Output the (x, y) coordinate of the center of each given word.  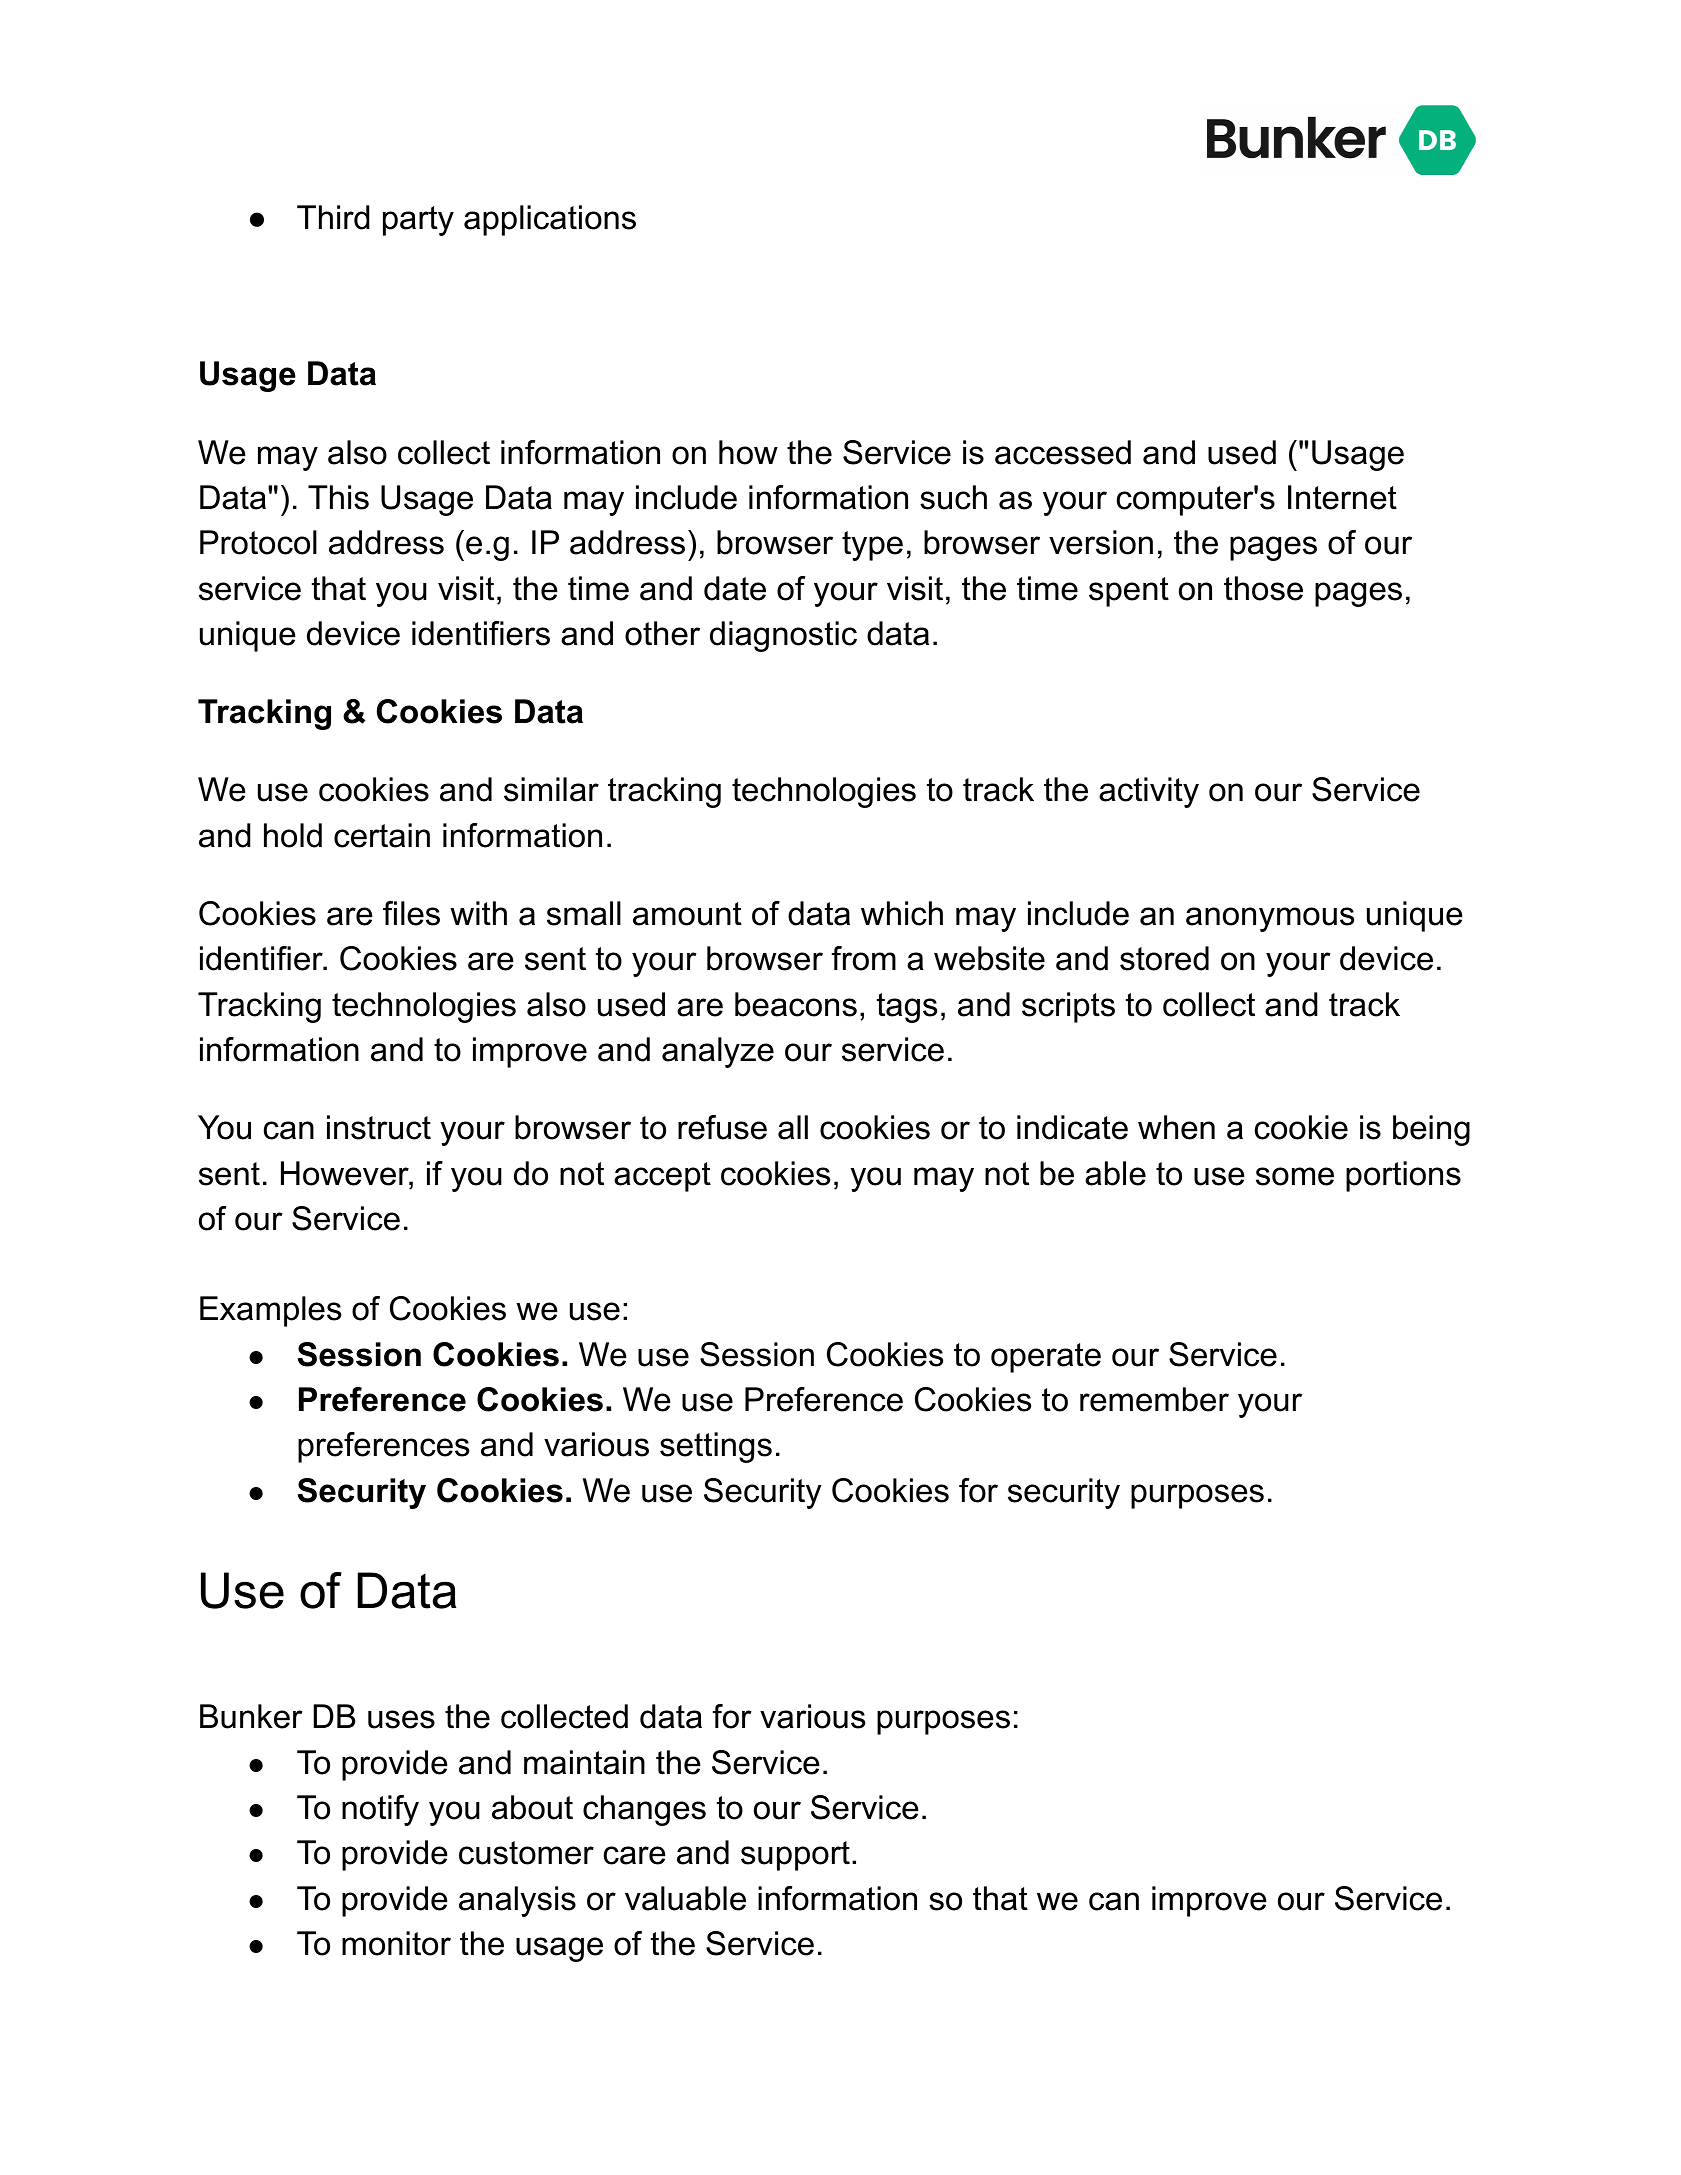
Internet (1342, 497)
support (795, 1856)
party (418, 221)
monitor (396, 1943)
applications (550, 220)
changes (644, 1810)
